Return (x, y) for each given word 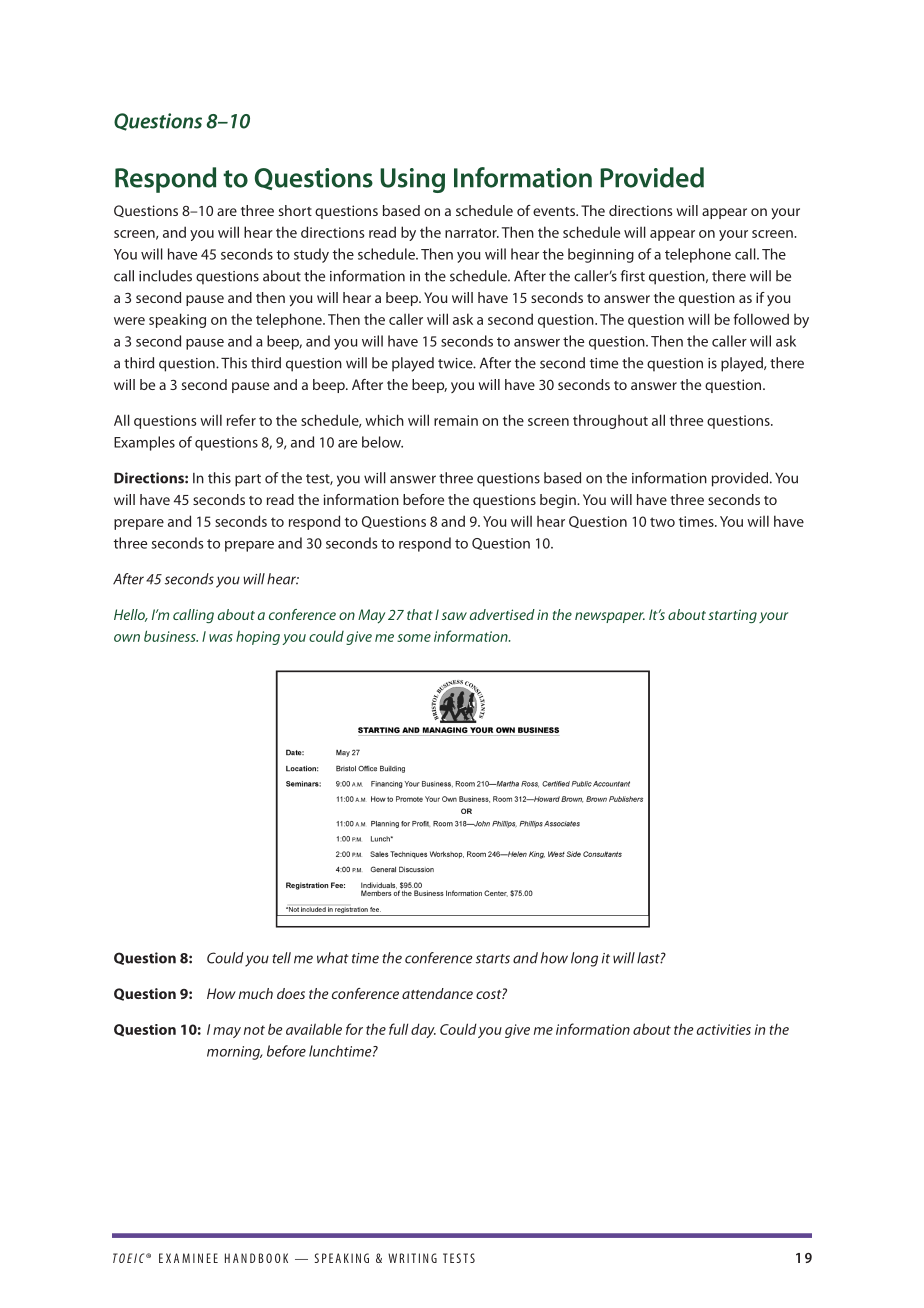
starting (732, 616)
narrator (472, 233)
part (248, 480)
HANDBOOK (256, 1258)
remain (456, 420)
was (221, 638)
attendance (437, 993)
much (256, 993)
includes (165, 276)
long (584, 959)
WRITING (412, 1258)
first (632, 276)
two (662, 522)
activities (723, 1029)
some (414, 638)
